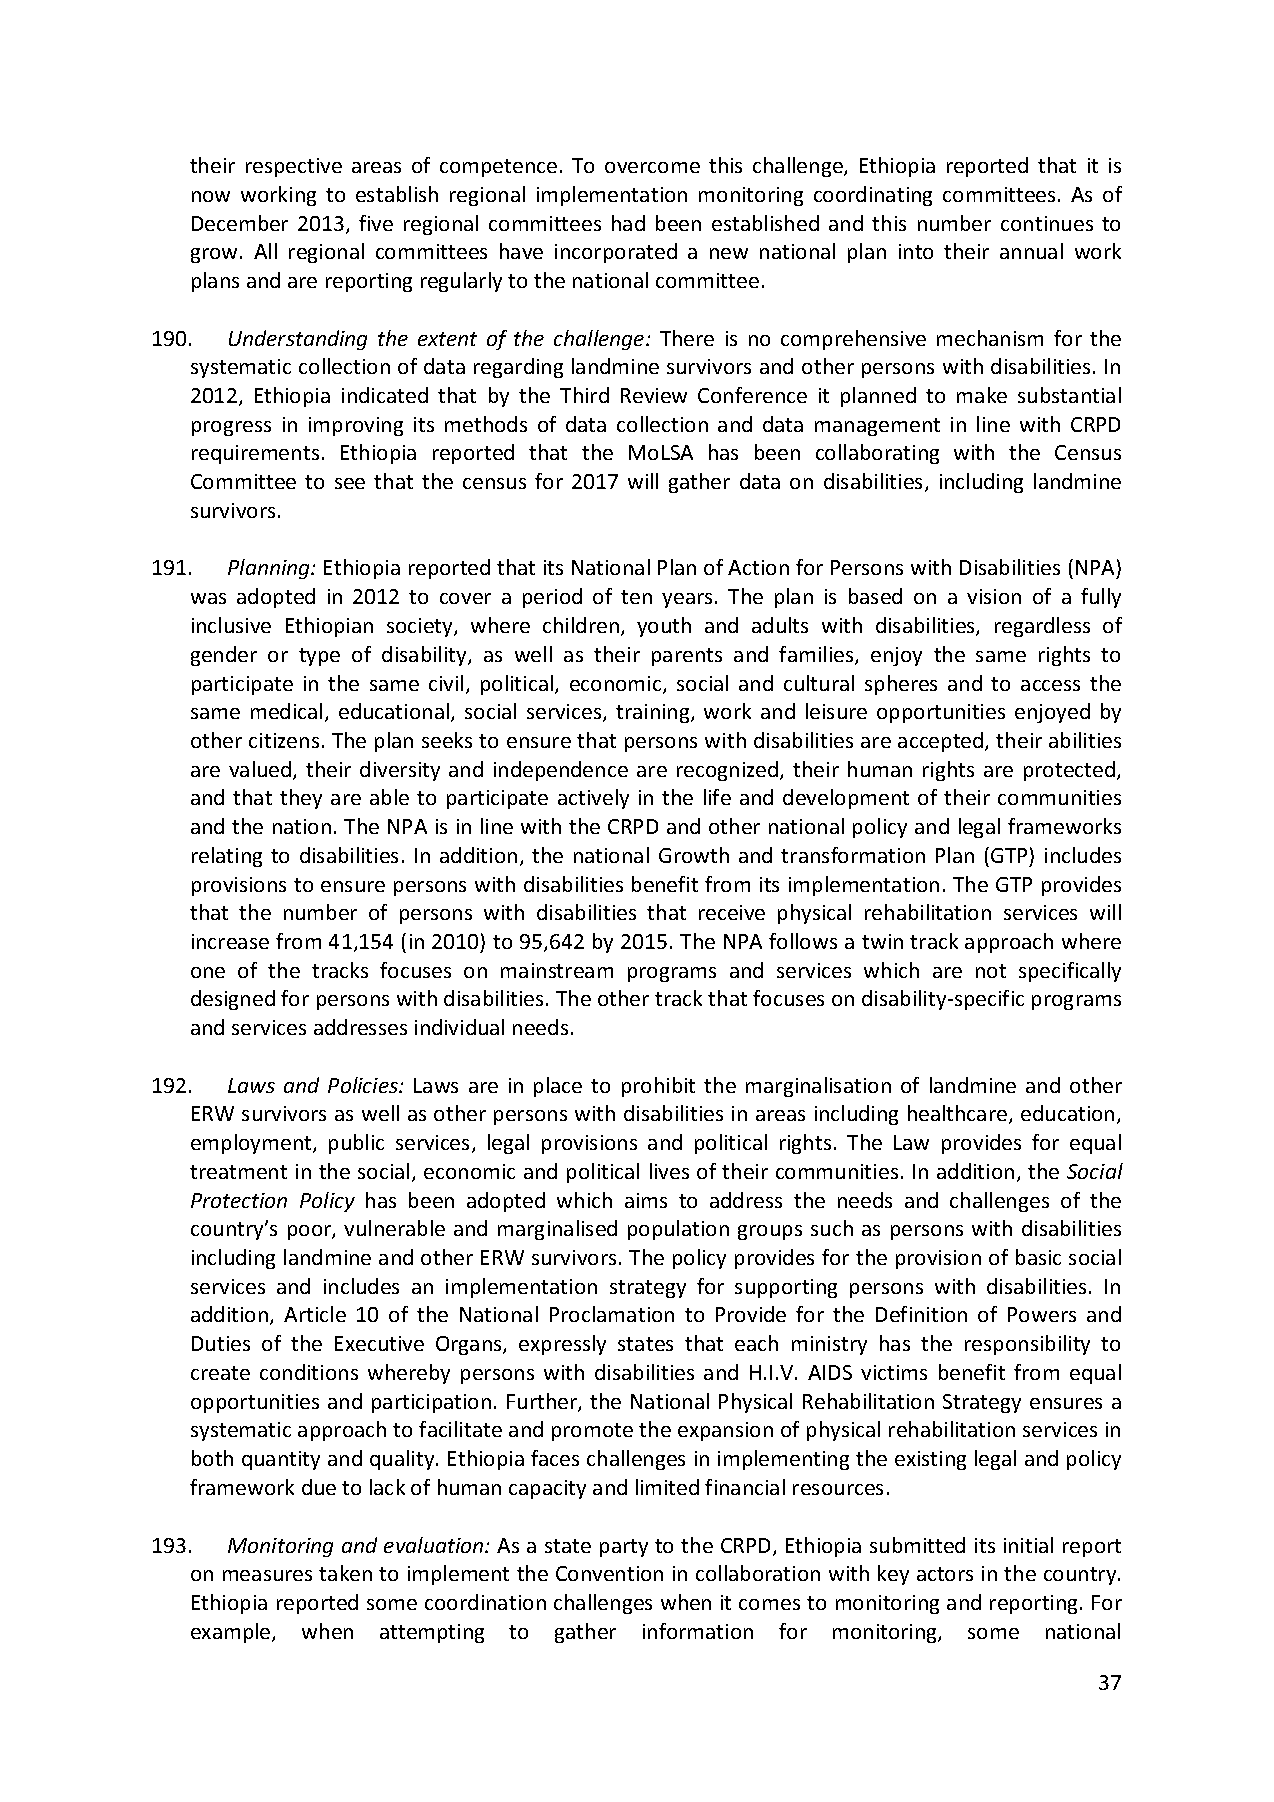 Image resolution: width=1274 pixels, height=1802 pixels. I want to click on regardless, so click(1042, 627).
